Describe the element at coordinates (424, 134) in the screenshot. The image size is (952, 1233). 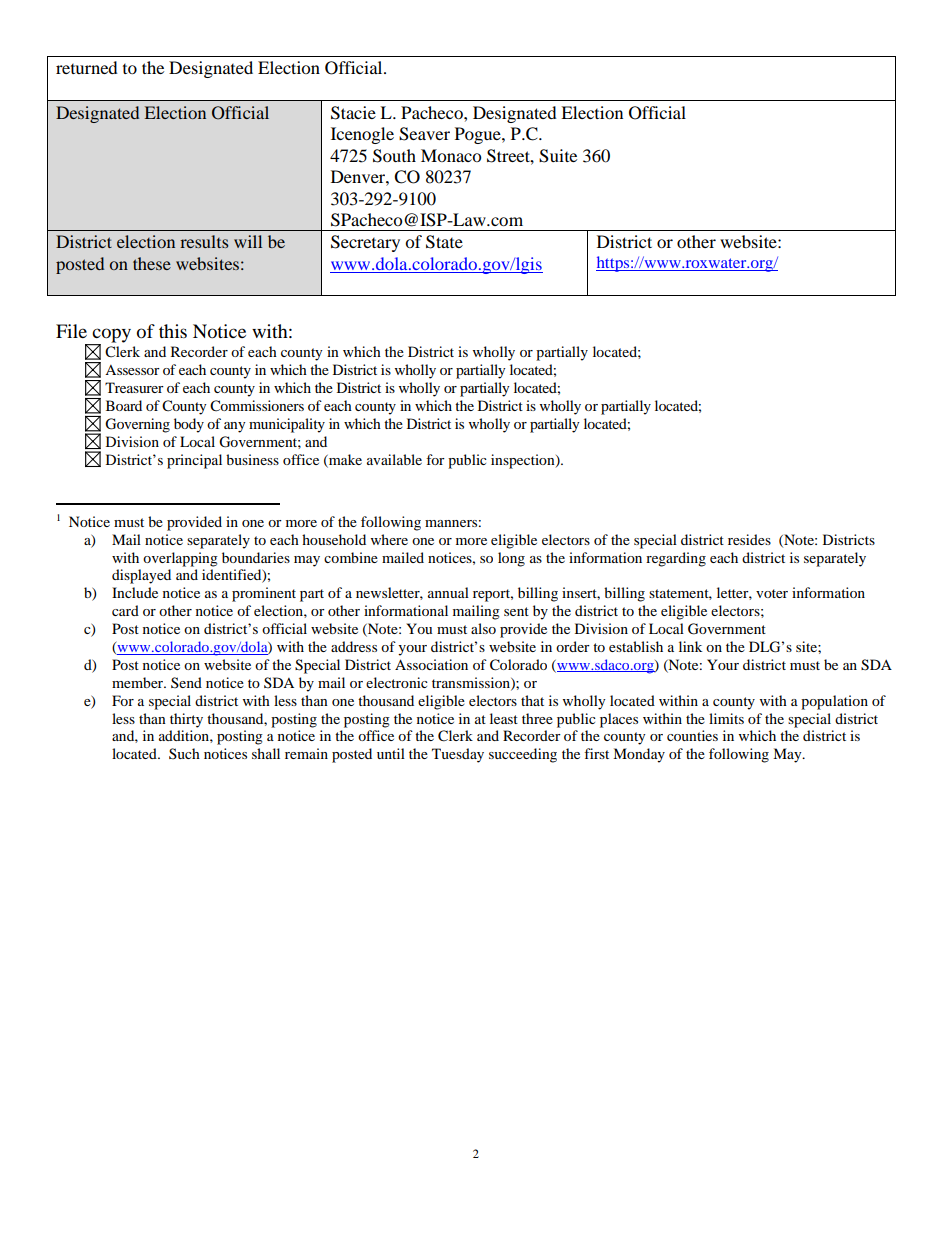
I see `Seaver` at that location.
